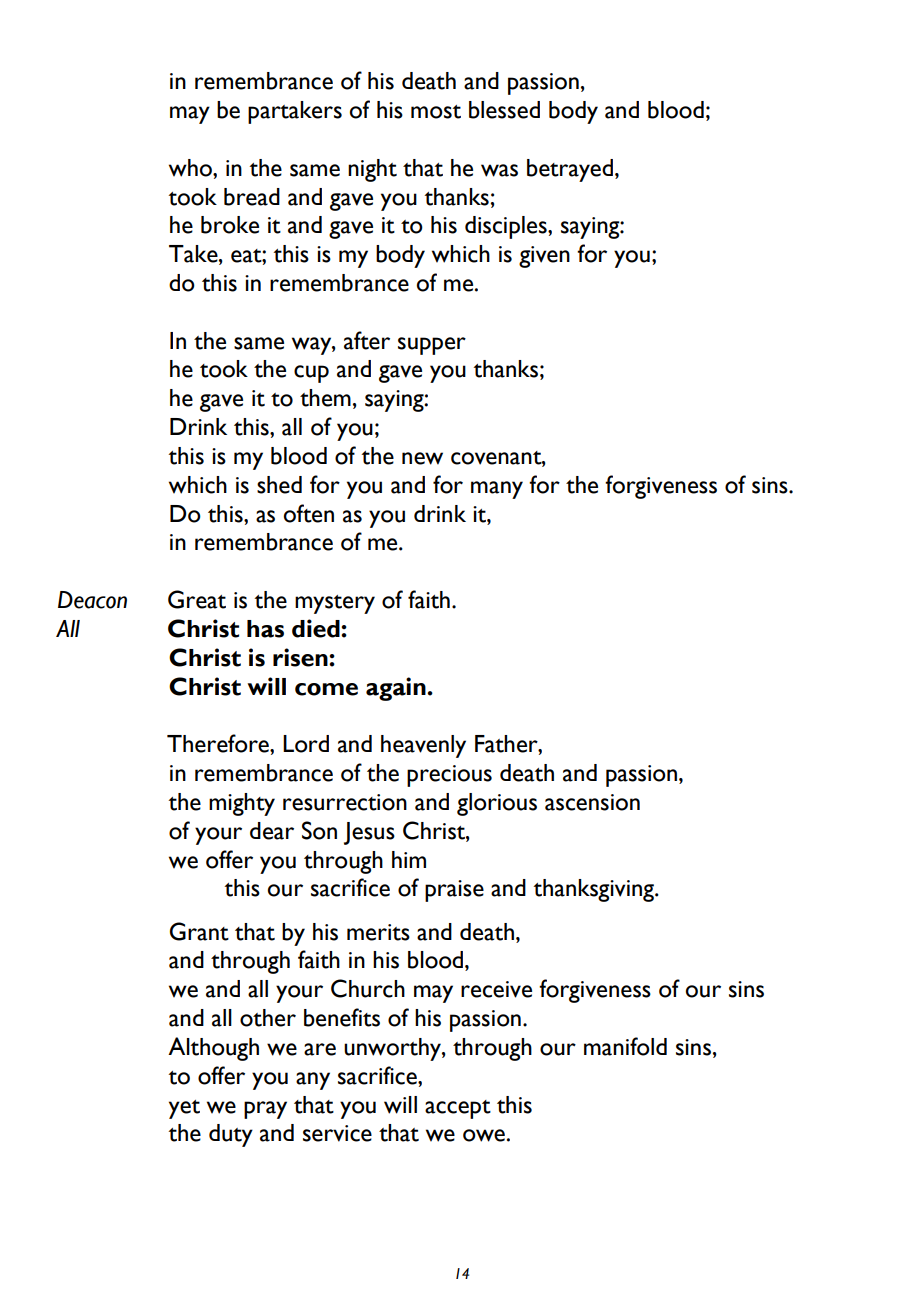 The image size is (924, 1308). What do you see at coordinates (484, 1135) in the screenshot?
I see `owe` at bounding box center [484, 1135].
